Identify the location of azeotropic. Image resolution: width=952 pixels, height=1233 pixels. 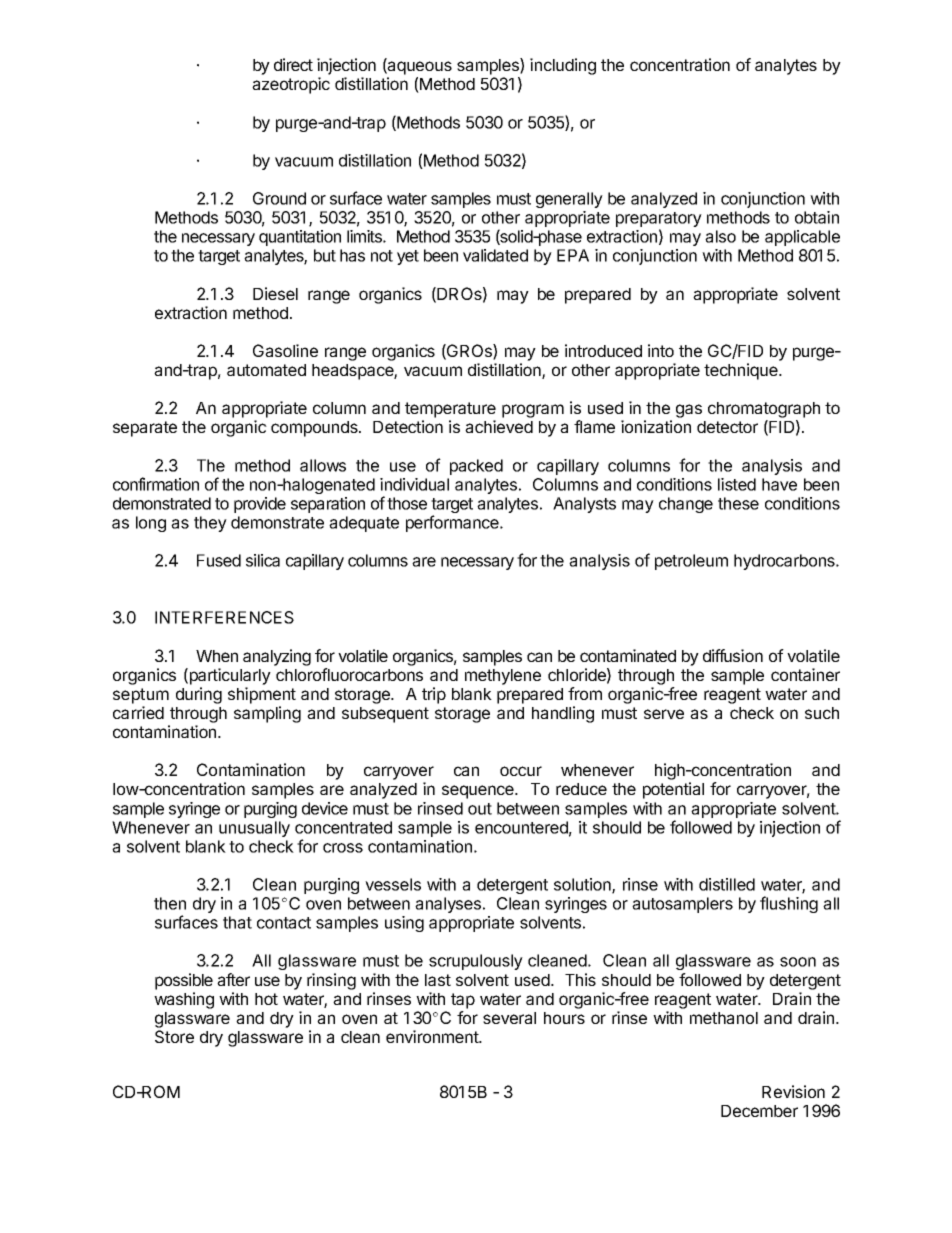
(291, 85).
